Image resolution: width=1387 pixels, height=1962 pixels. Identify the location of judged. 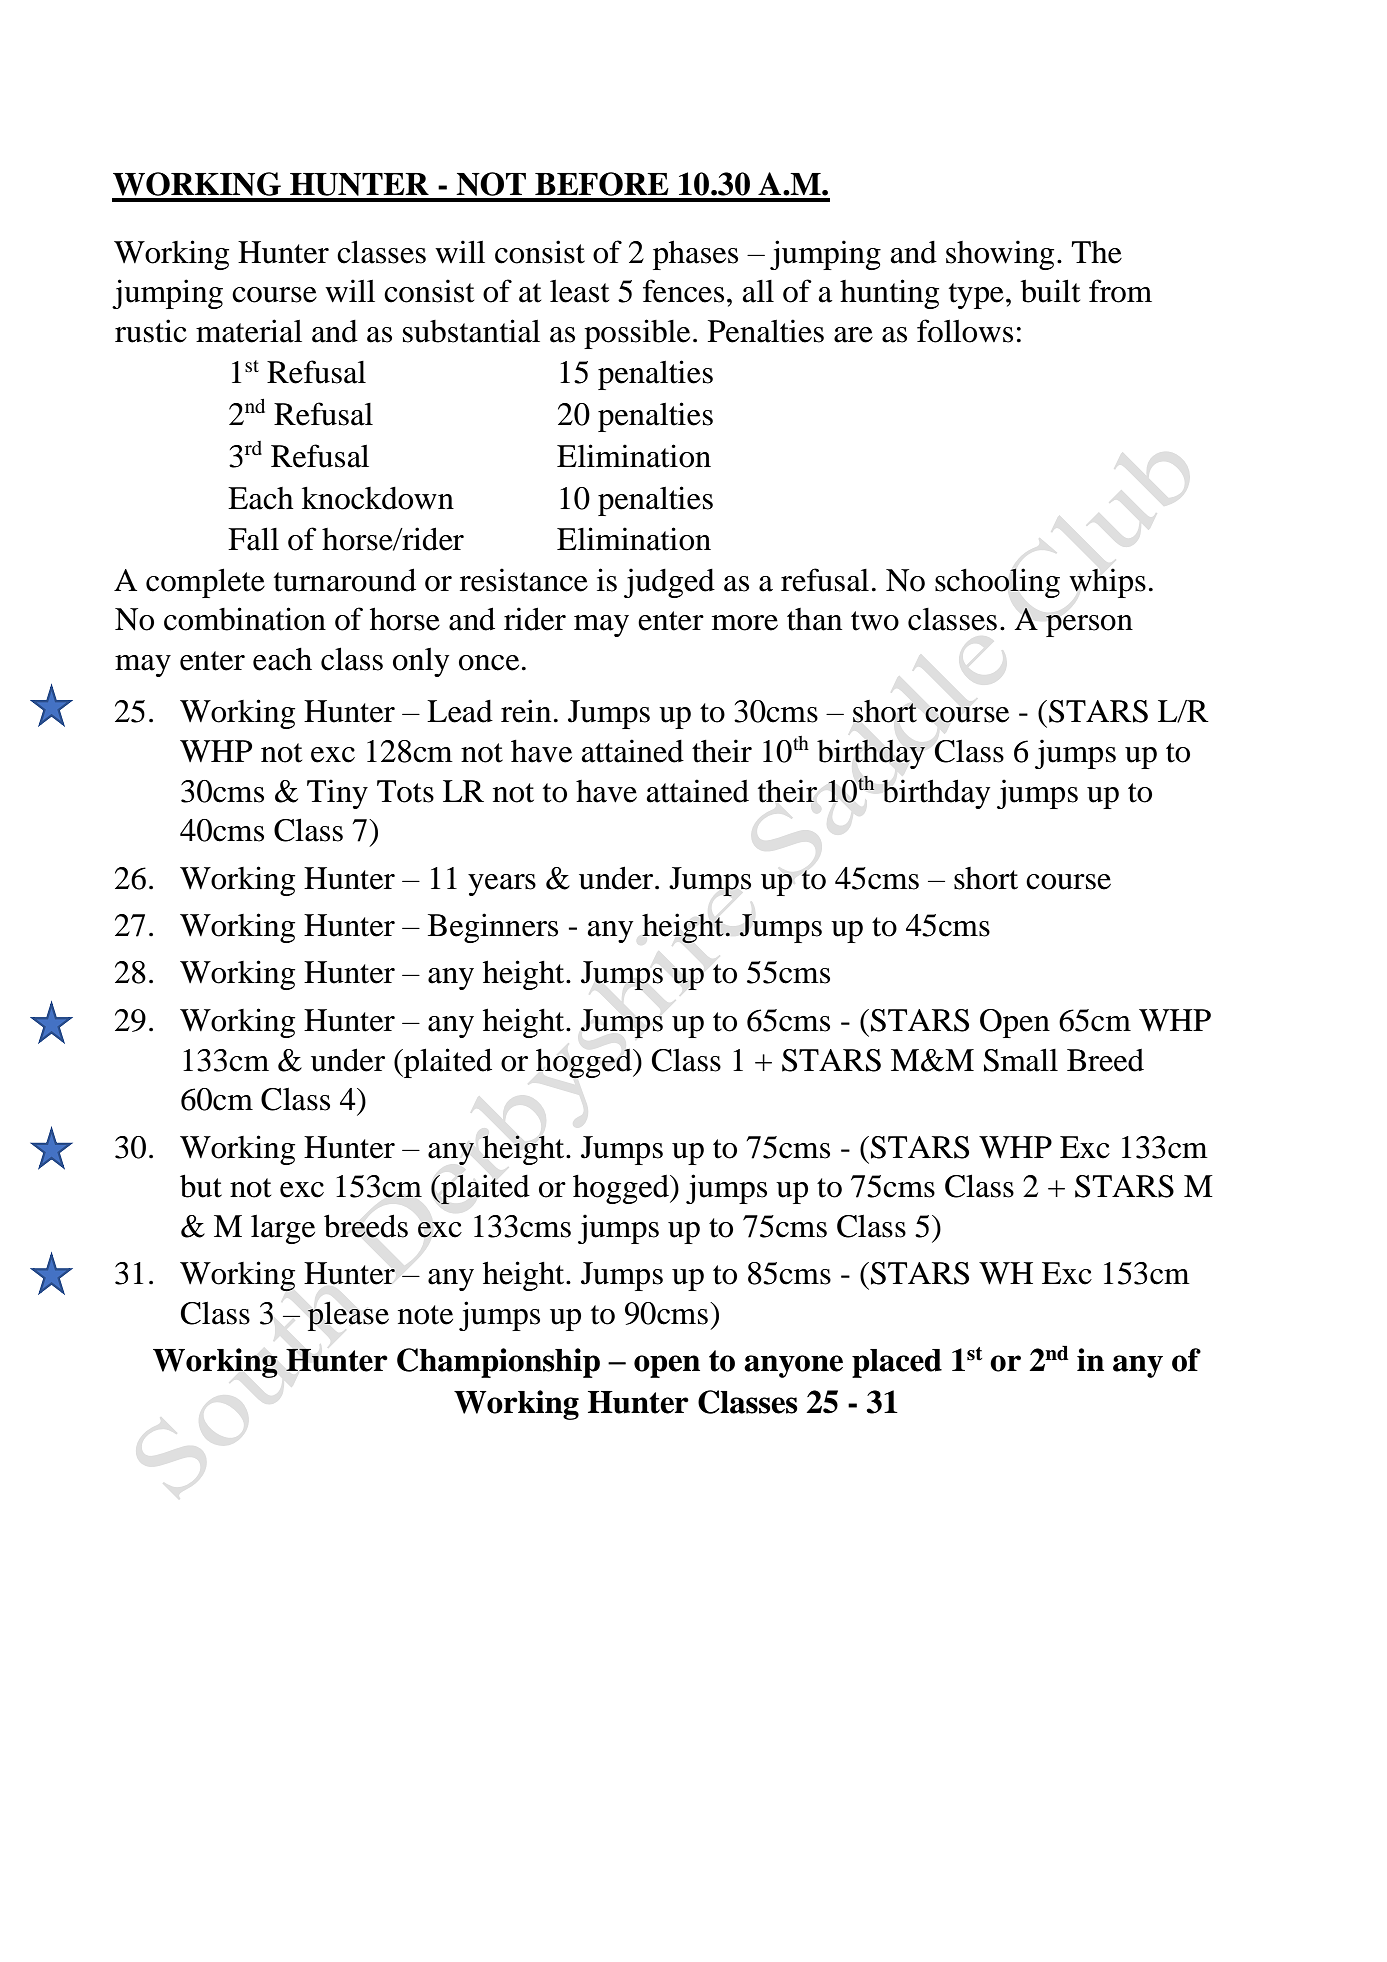
(669, 583).
